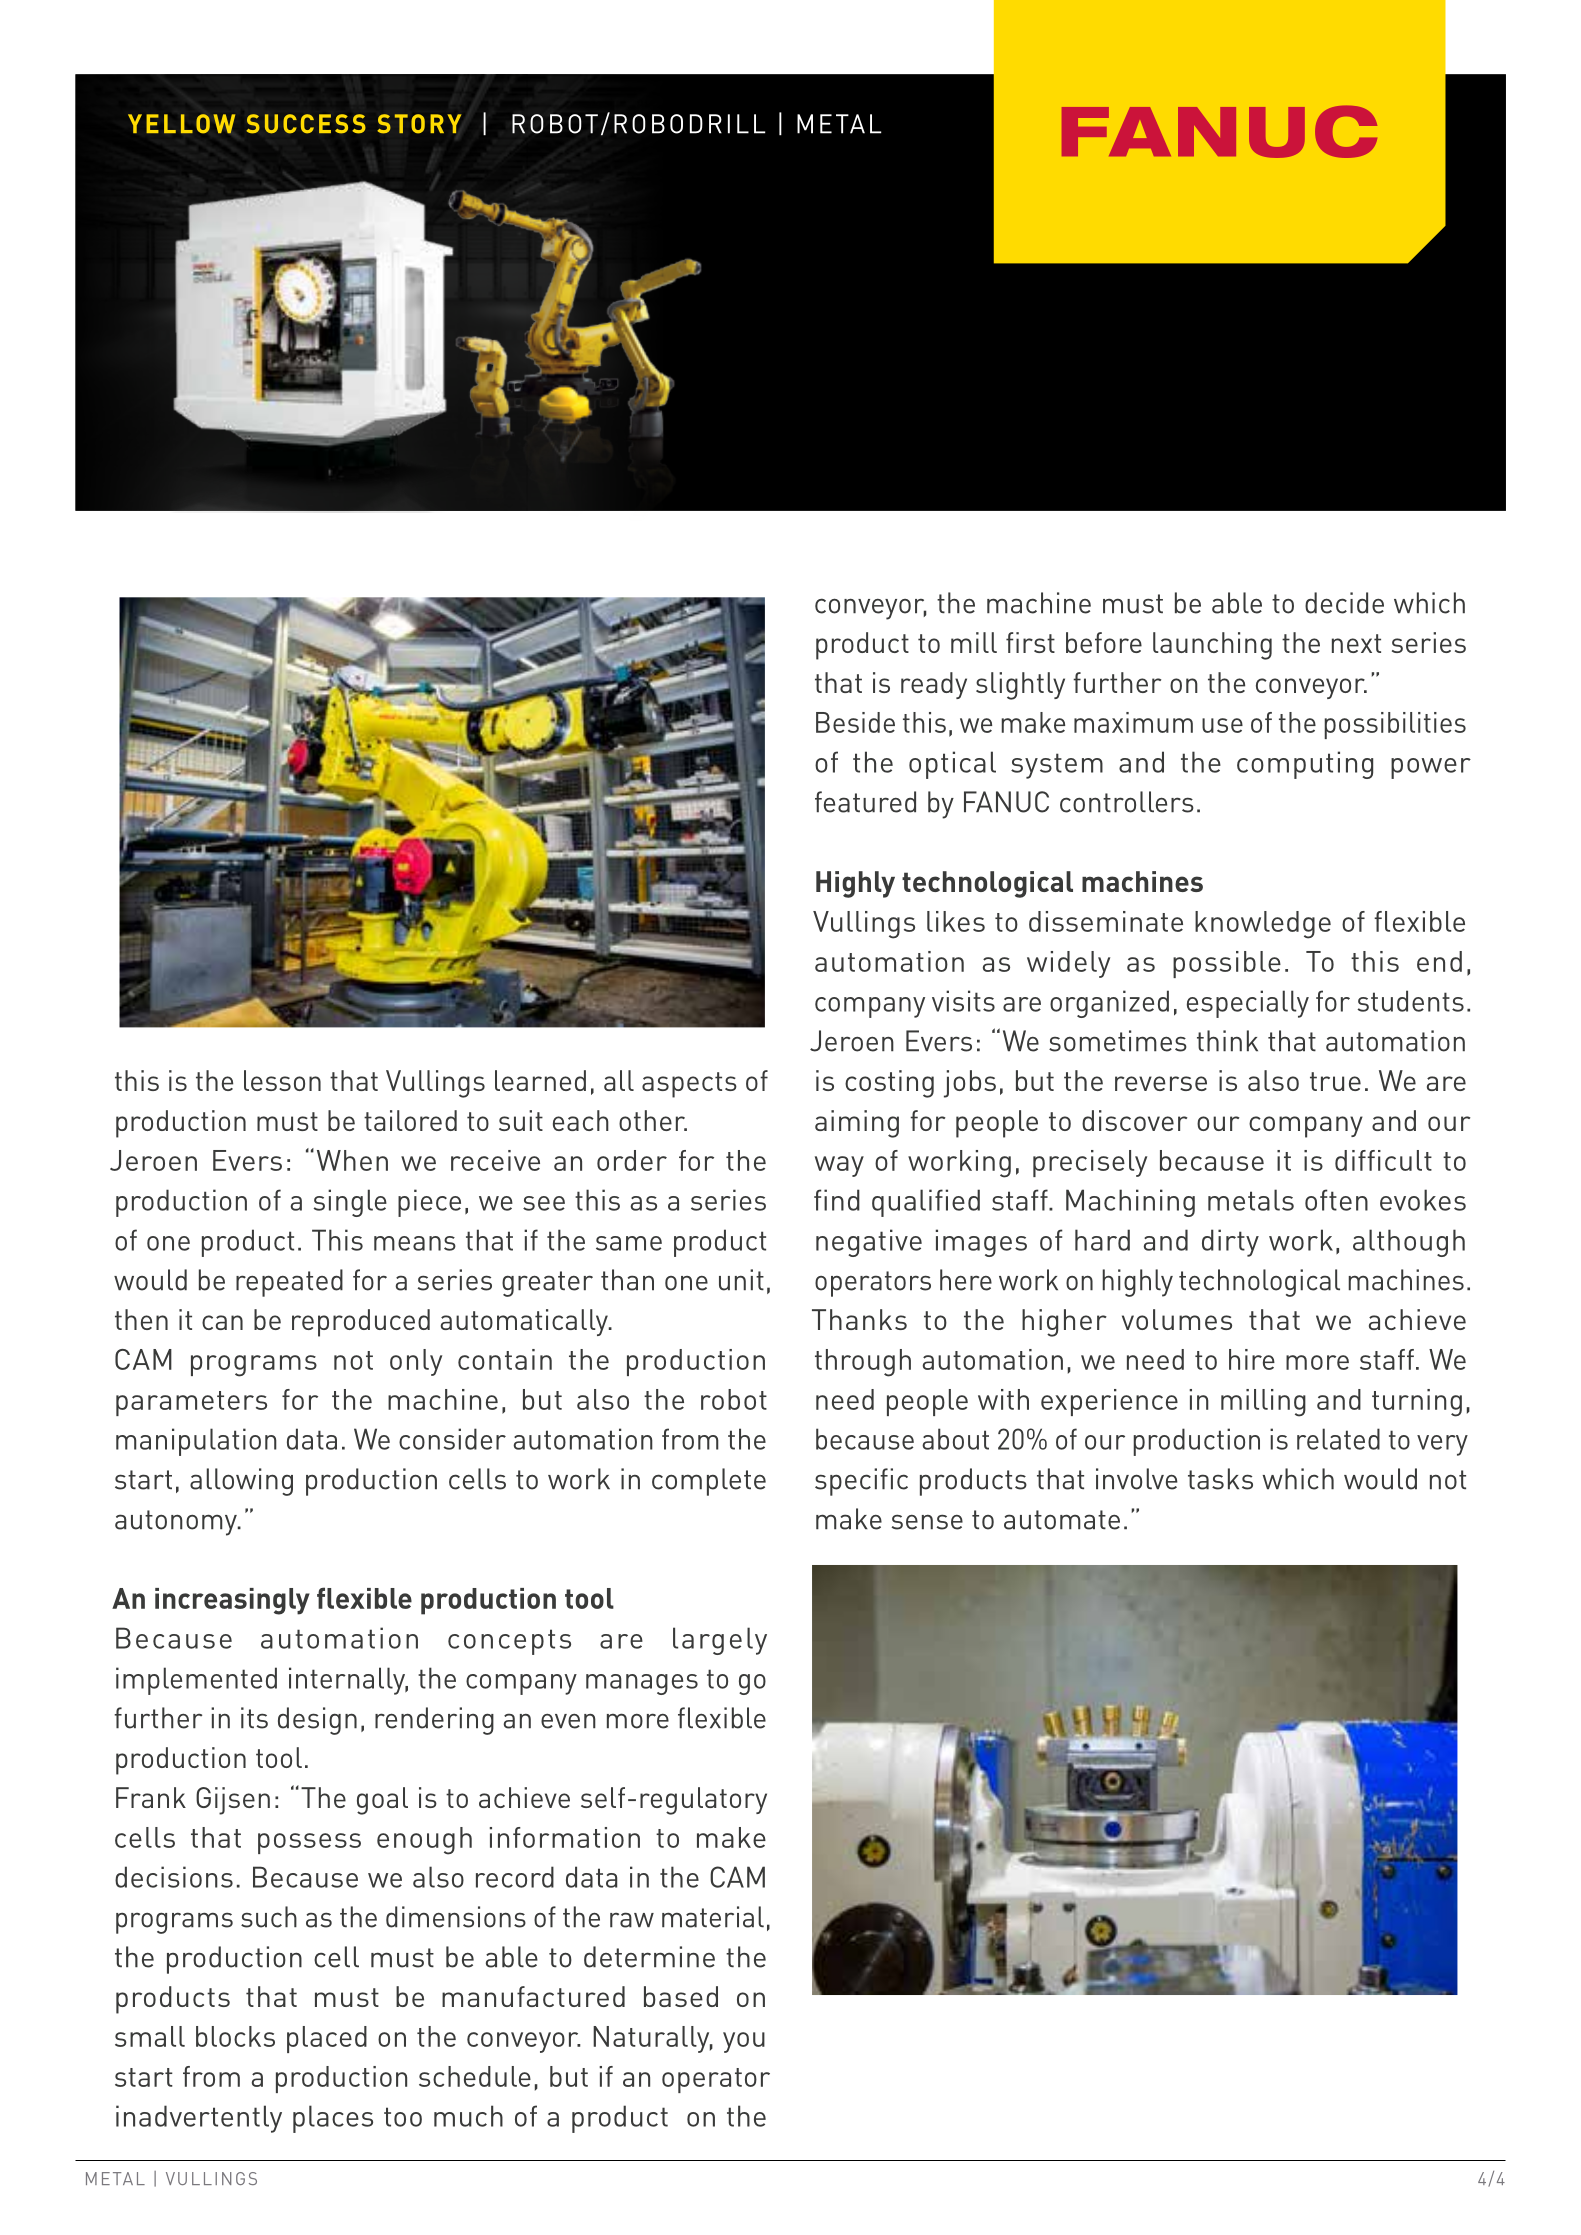 This screenshot has height=2235, width=1581. I want to click on placed, so click(327, 2039).
